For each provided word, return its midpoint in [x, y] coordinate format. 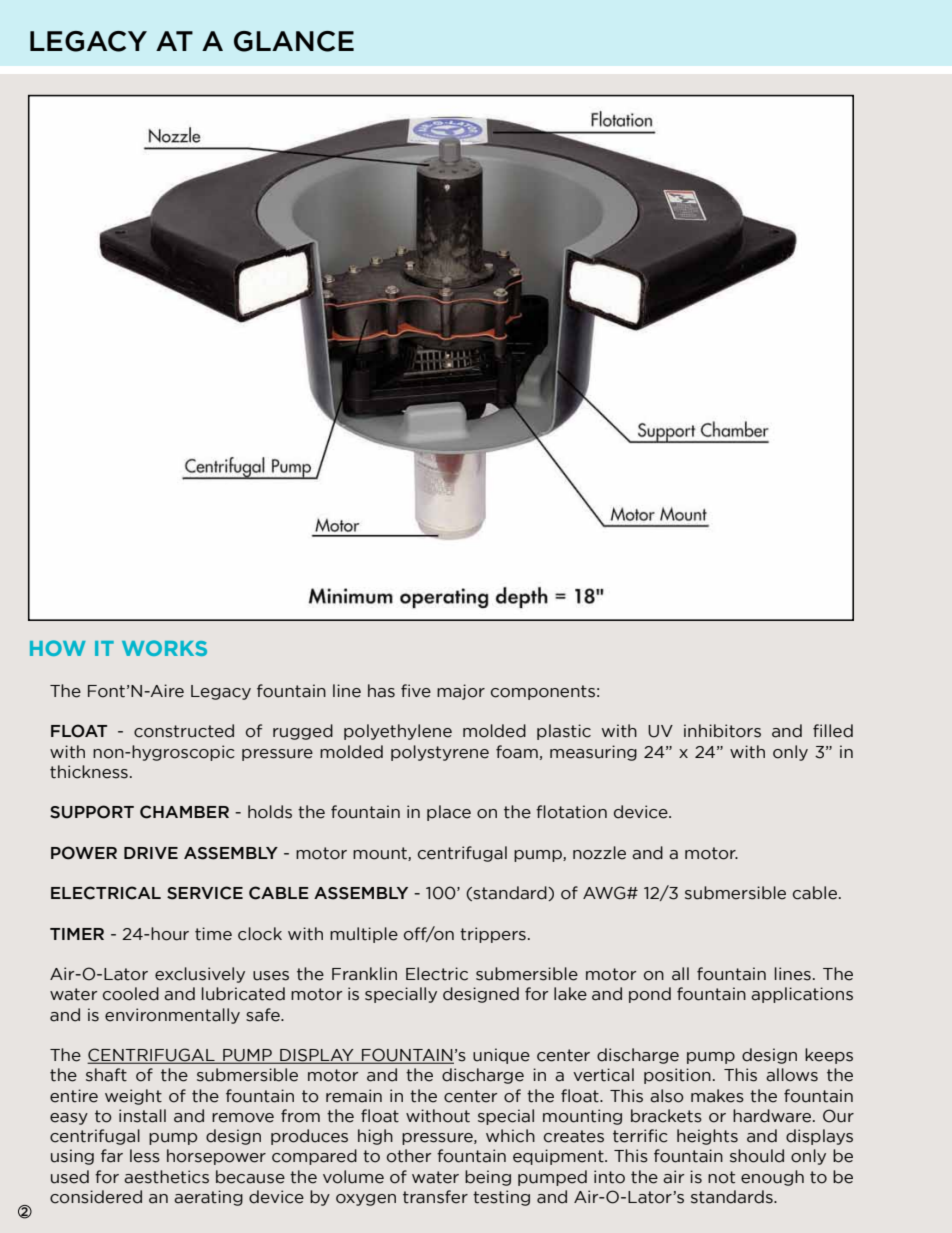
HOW [58, 648]
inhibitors [722, 731]
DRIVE [151, 853]
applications [802, 995]
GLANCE [294, 41]
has [381, 691]
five [416, 691]
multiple [364, 935]
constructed [184, 731]
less [145, 1156]
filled [833, 731]
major [461, 692]
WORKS [164, 648]
